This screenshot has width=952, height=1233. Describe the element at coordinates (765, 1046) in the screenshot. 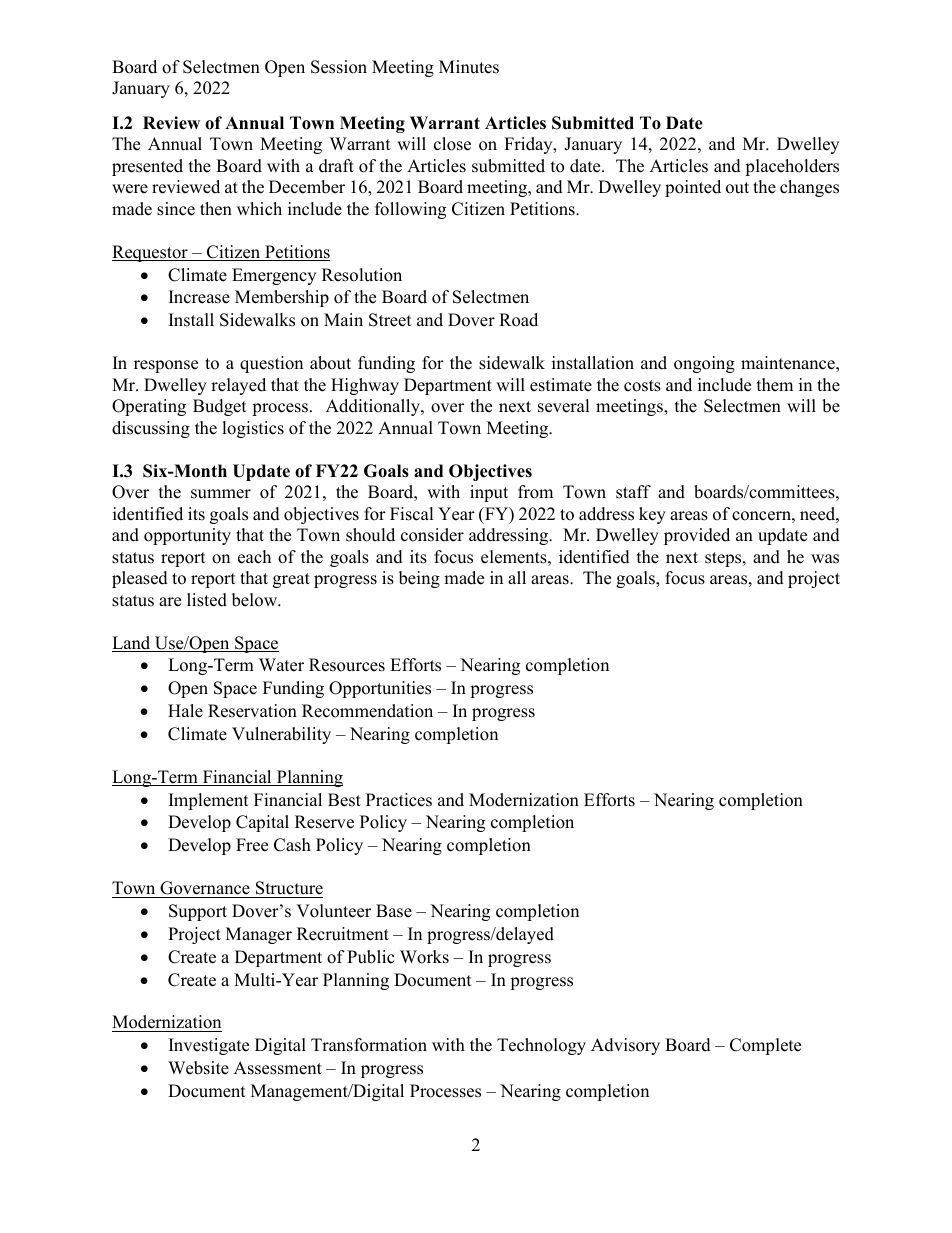

I see `Complete` at that location.
